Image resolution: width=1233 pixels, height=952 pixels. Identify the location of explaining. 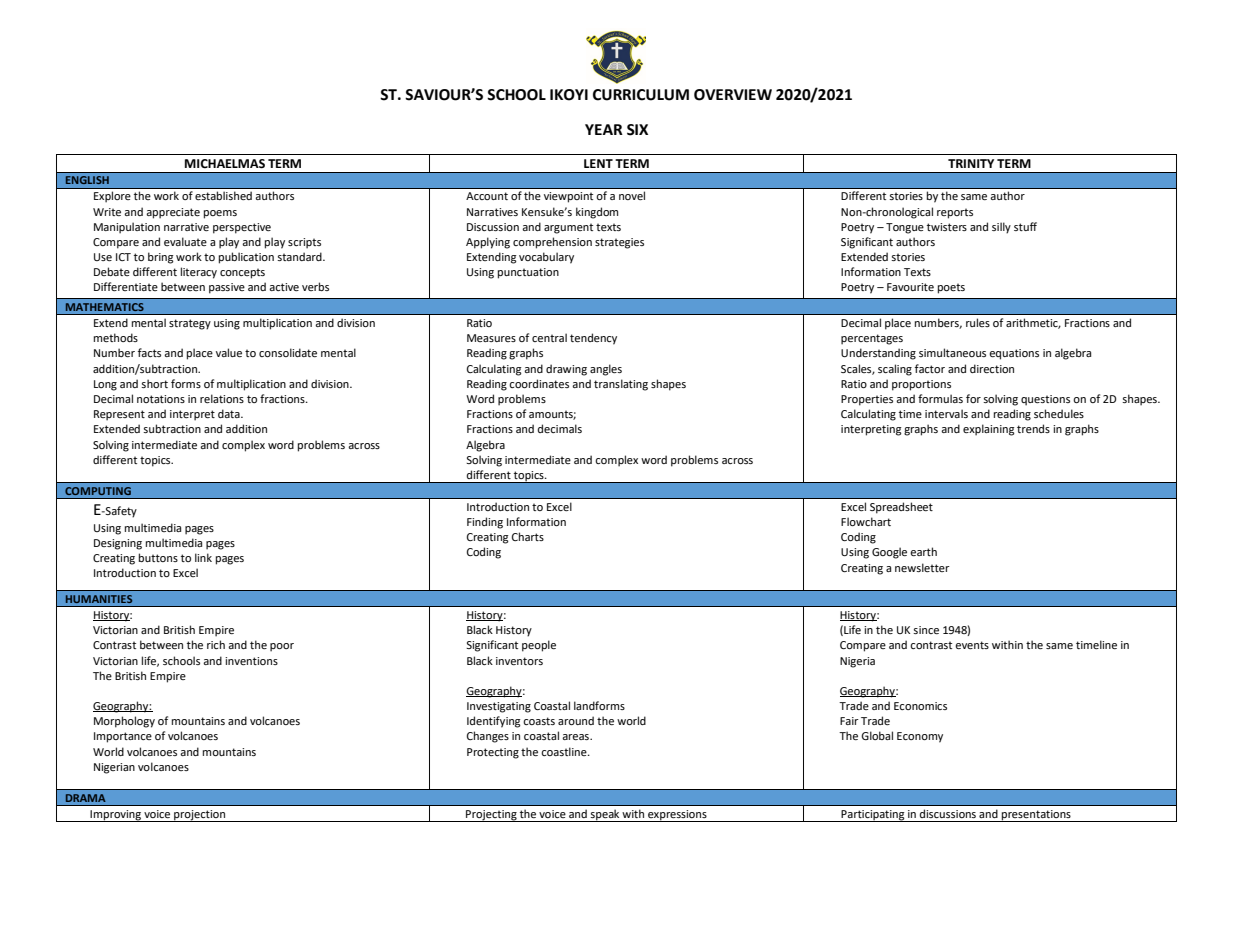
(989, 430).
